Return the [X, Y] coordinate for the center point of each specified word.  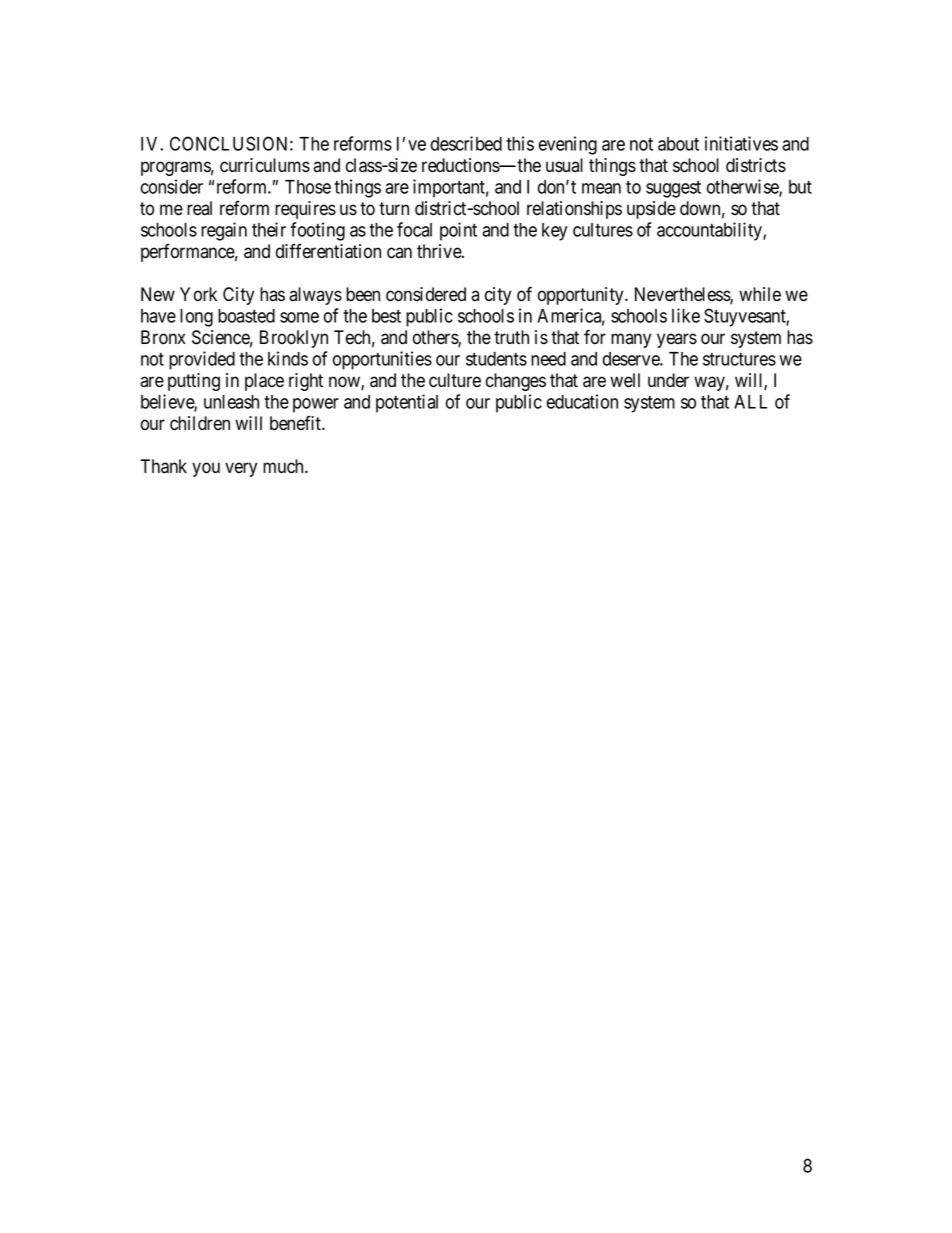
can [399, 253]
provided [202, 360]
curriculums [265, 165]
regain [224, 231]
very [241, 469]
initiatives [741, 143]
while [760, 294]
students [496, 359]
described [466, 143]
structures [739, 359]
